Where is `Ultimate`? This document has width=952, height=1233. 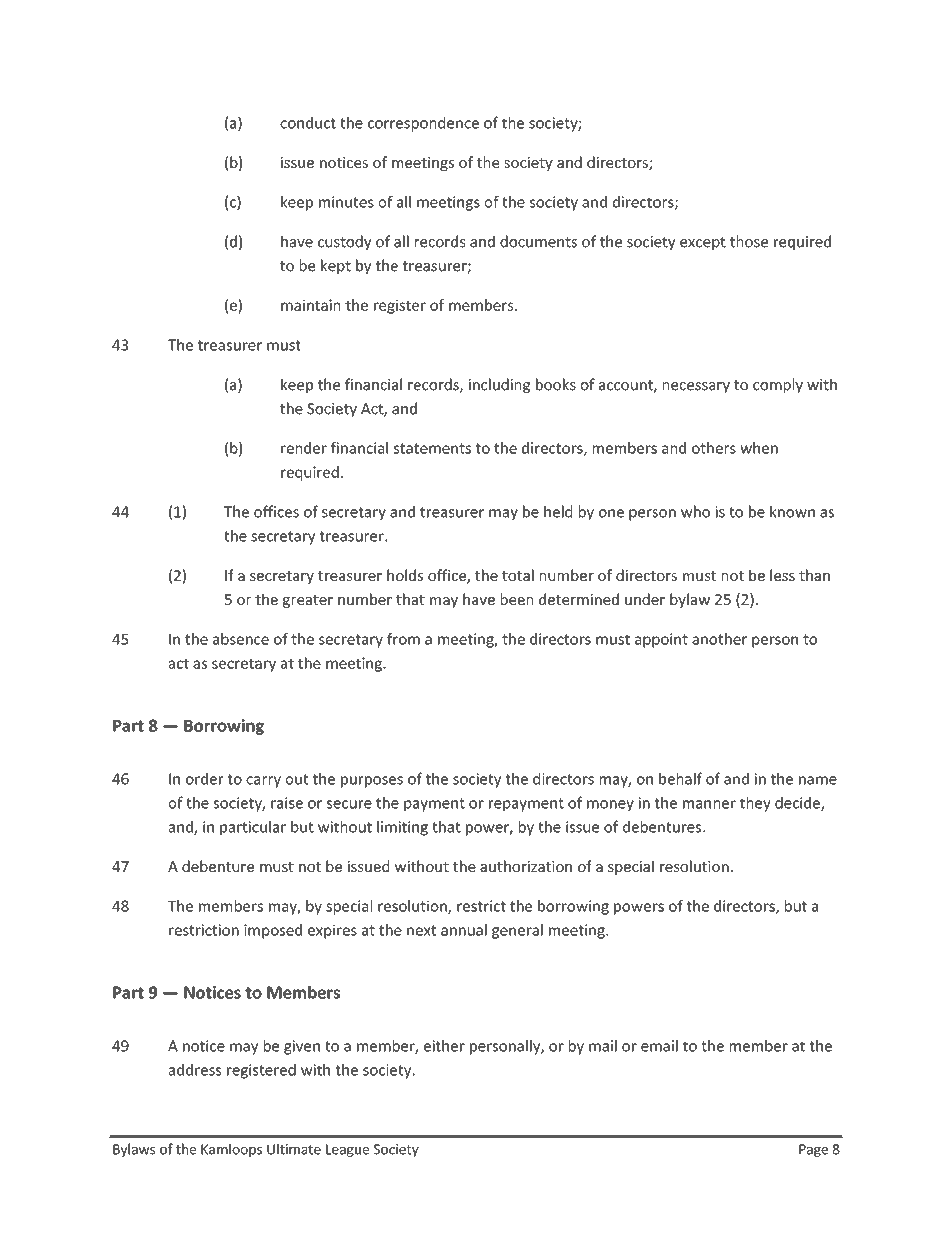
Ultimate is located at coordinates (294, 1149).
